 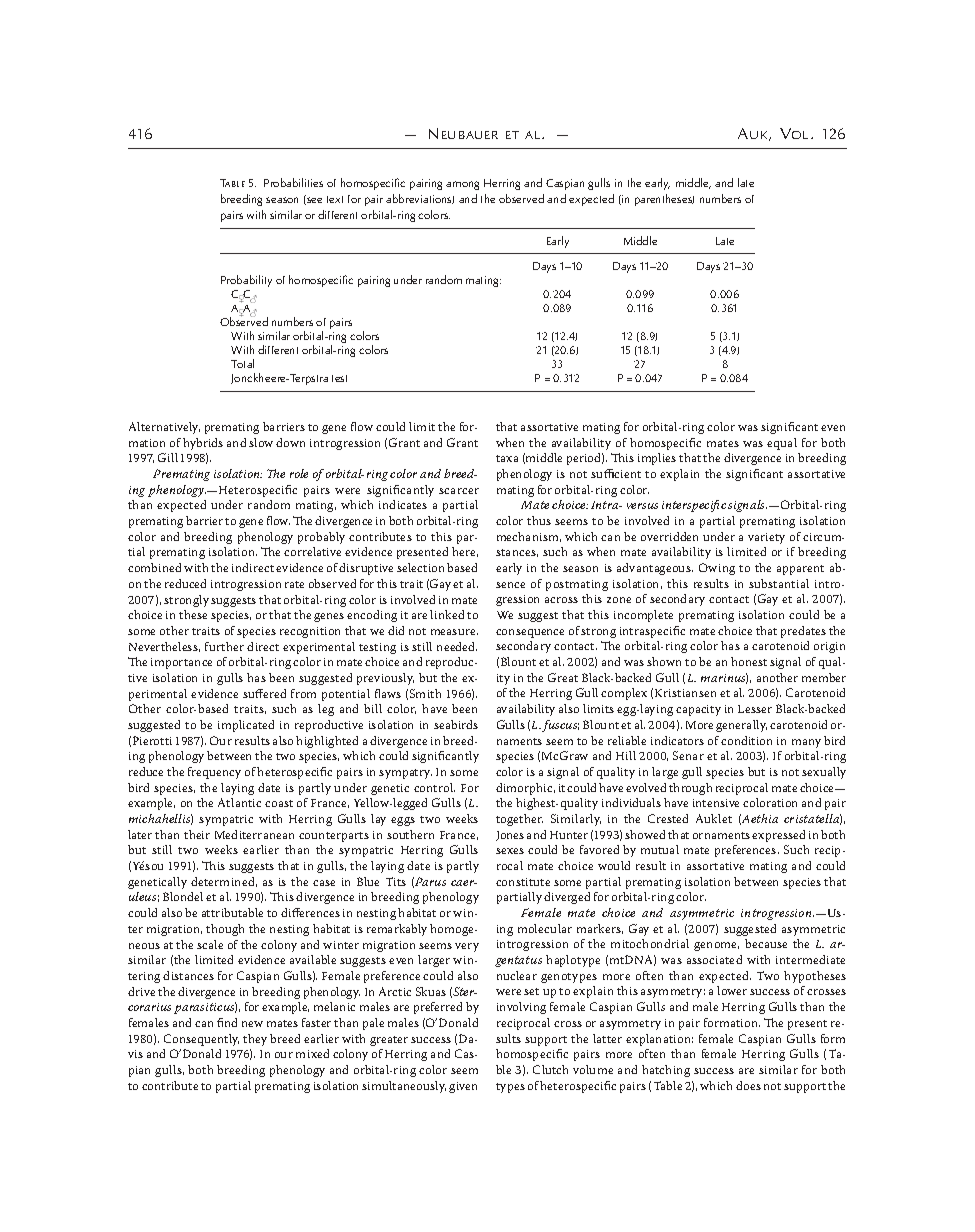 I want to click on among, so click(x=462, y=185).
